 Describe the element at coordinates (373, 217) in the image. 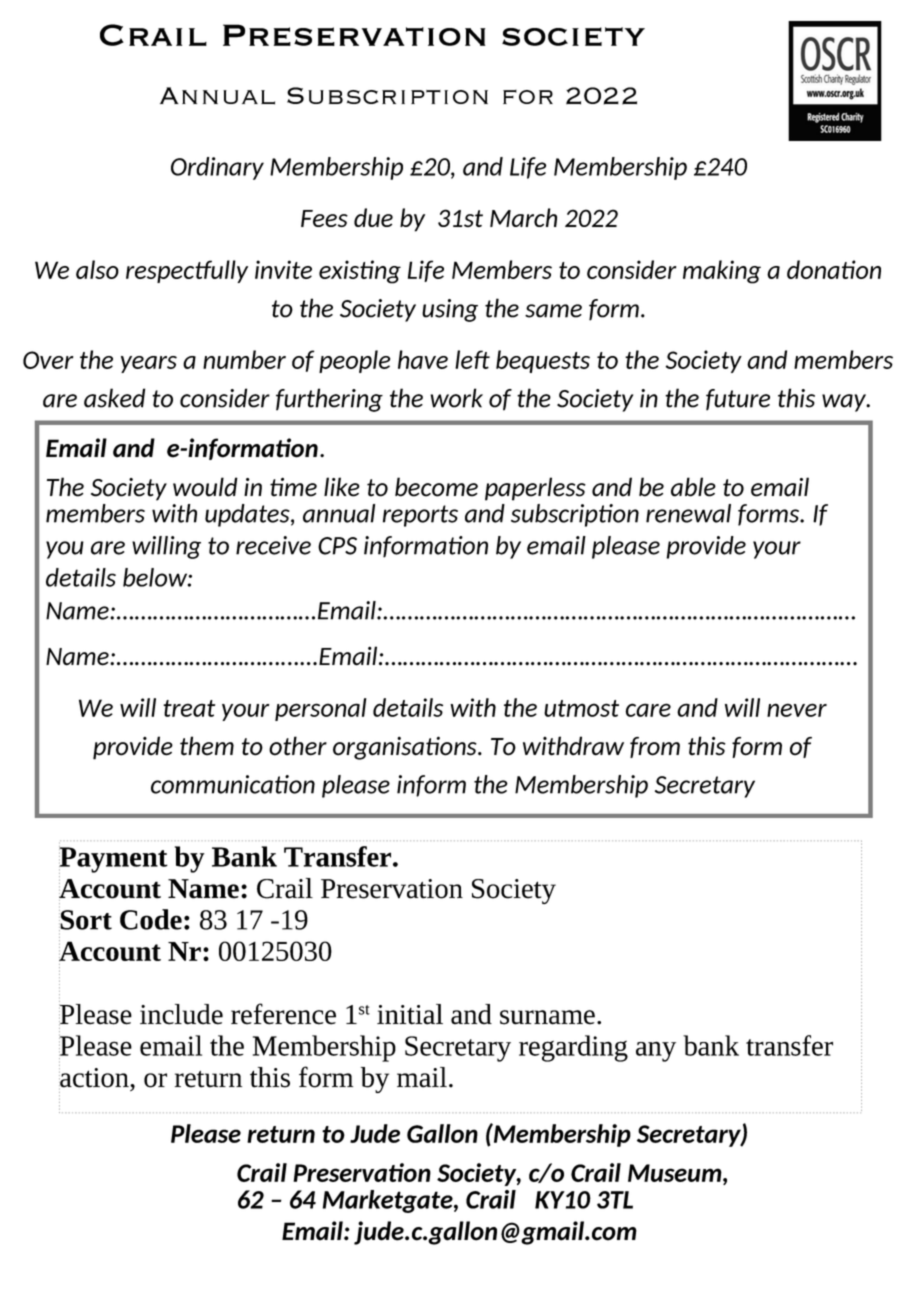

I see `due` at that location.
